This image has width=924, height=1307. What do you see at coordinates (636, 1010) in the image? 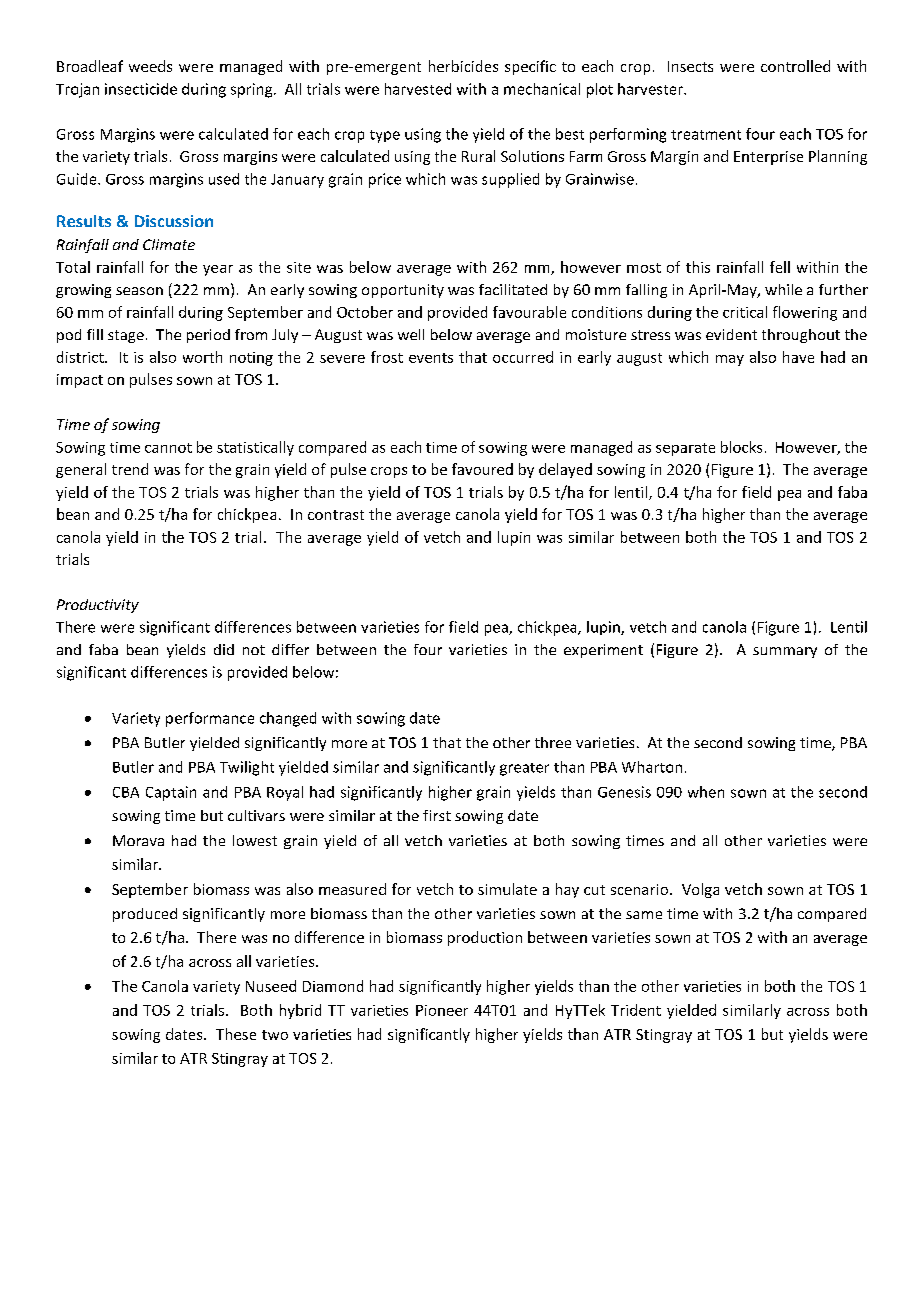
I see `Trident` at bounding box center [636, 1010].
